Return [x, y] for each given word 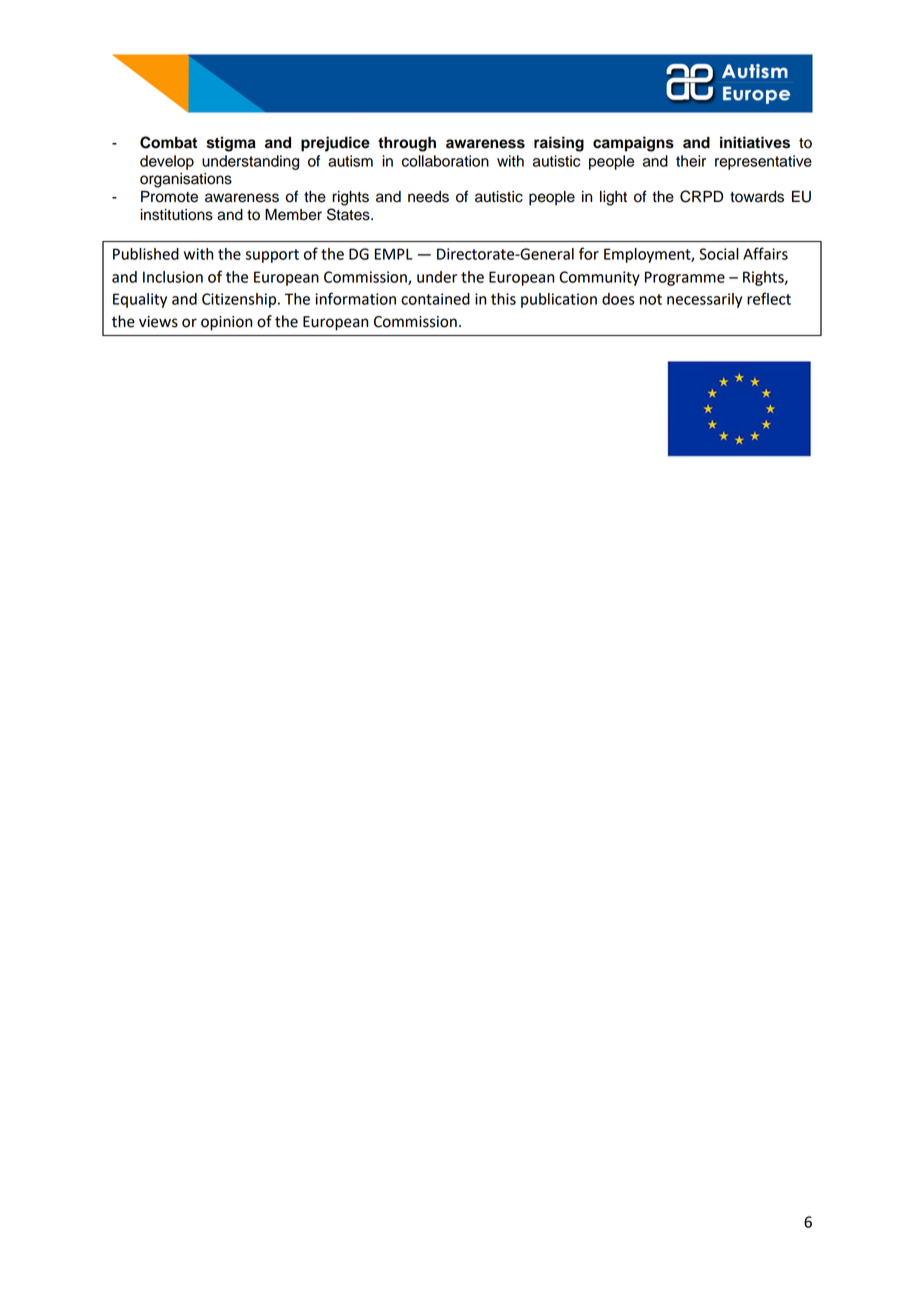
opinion [226, 323]
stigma [231, 144]
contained [435, 299]
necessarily [704, 300]
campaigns [633, 144]
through [407, 144]
